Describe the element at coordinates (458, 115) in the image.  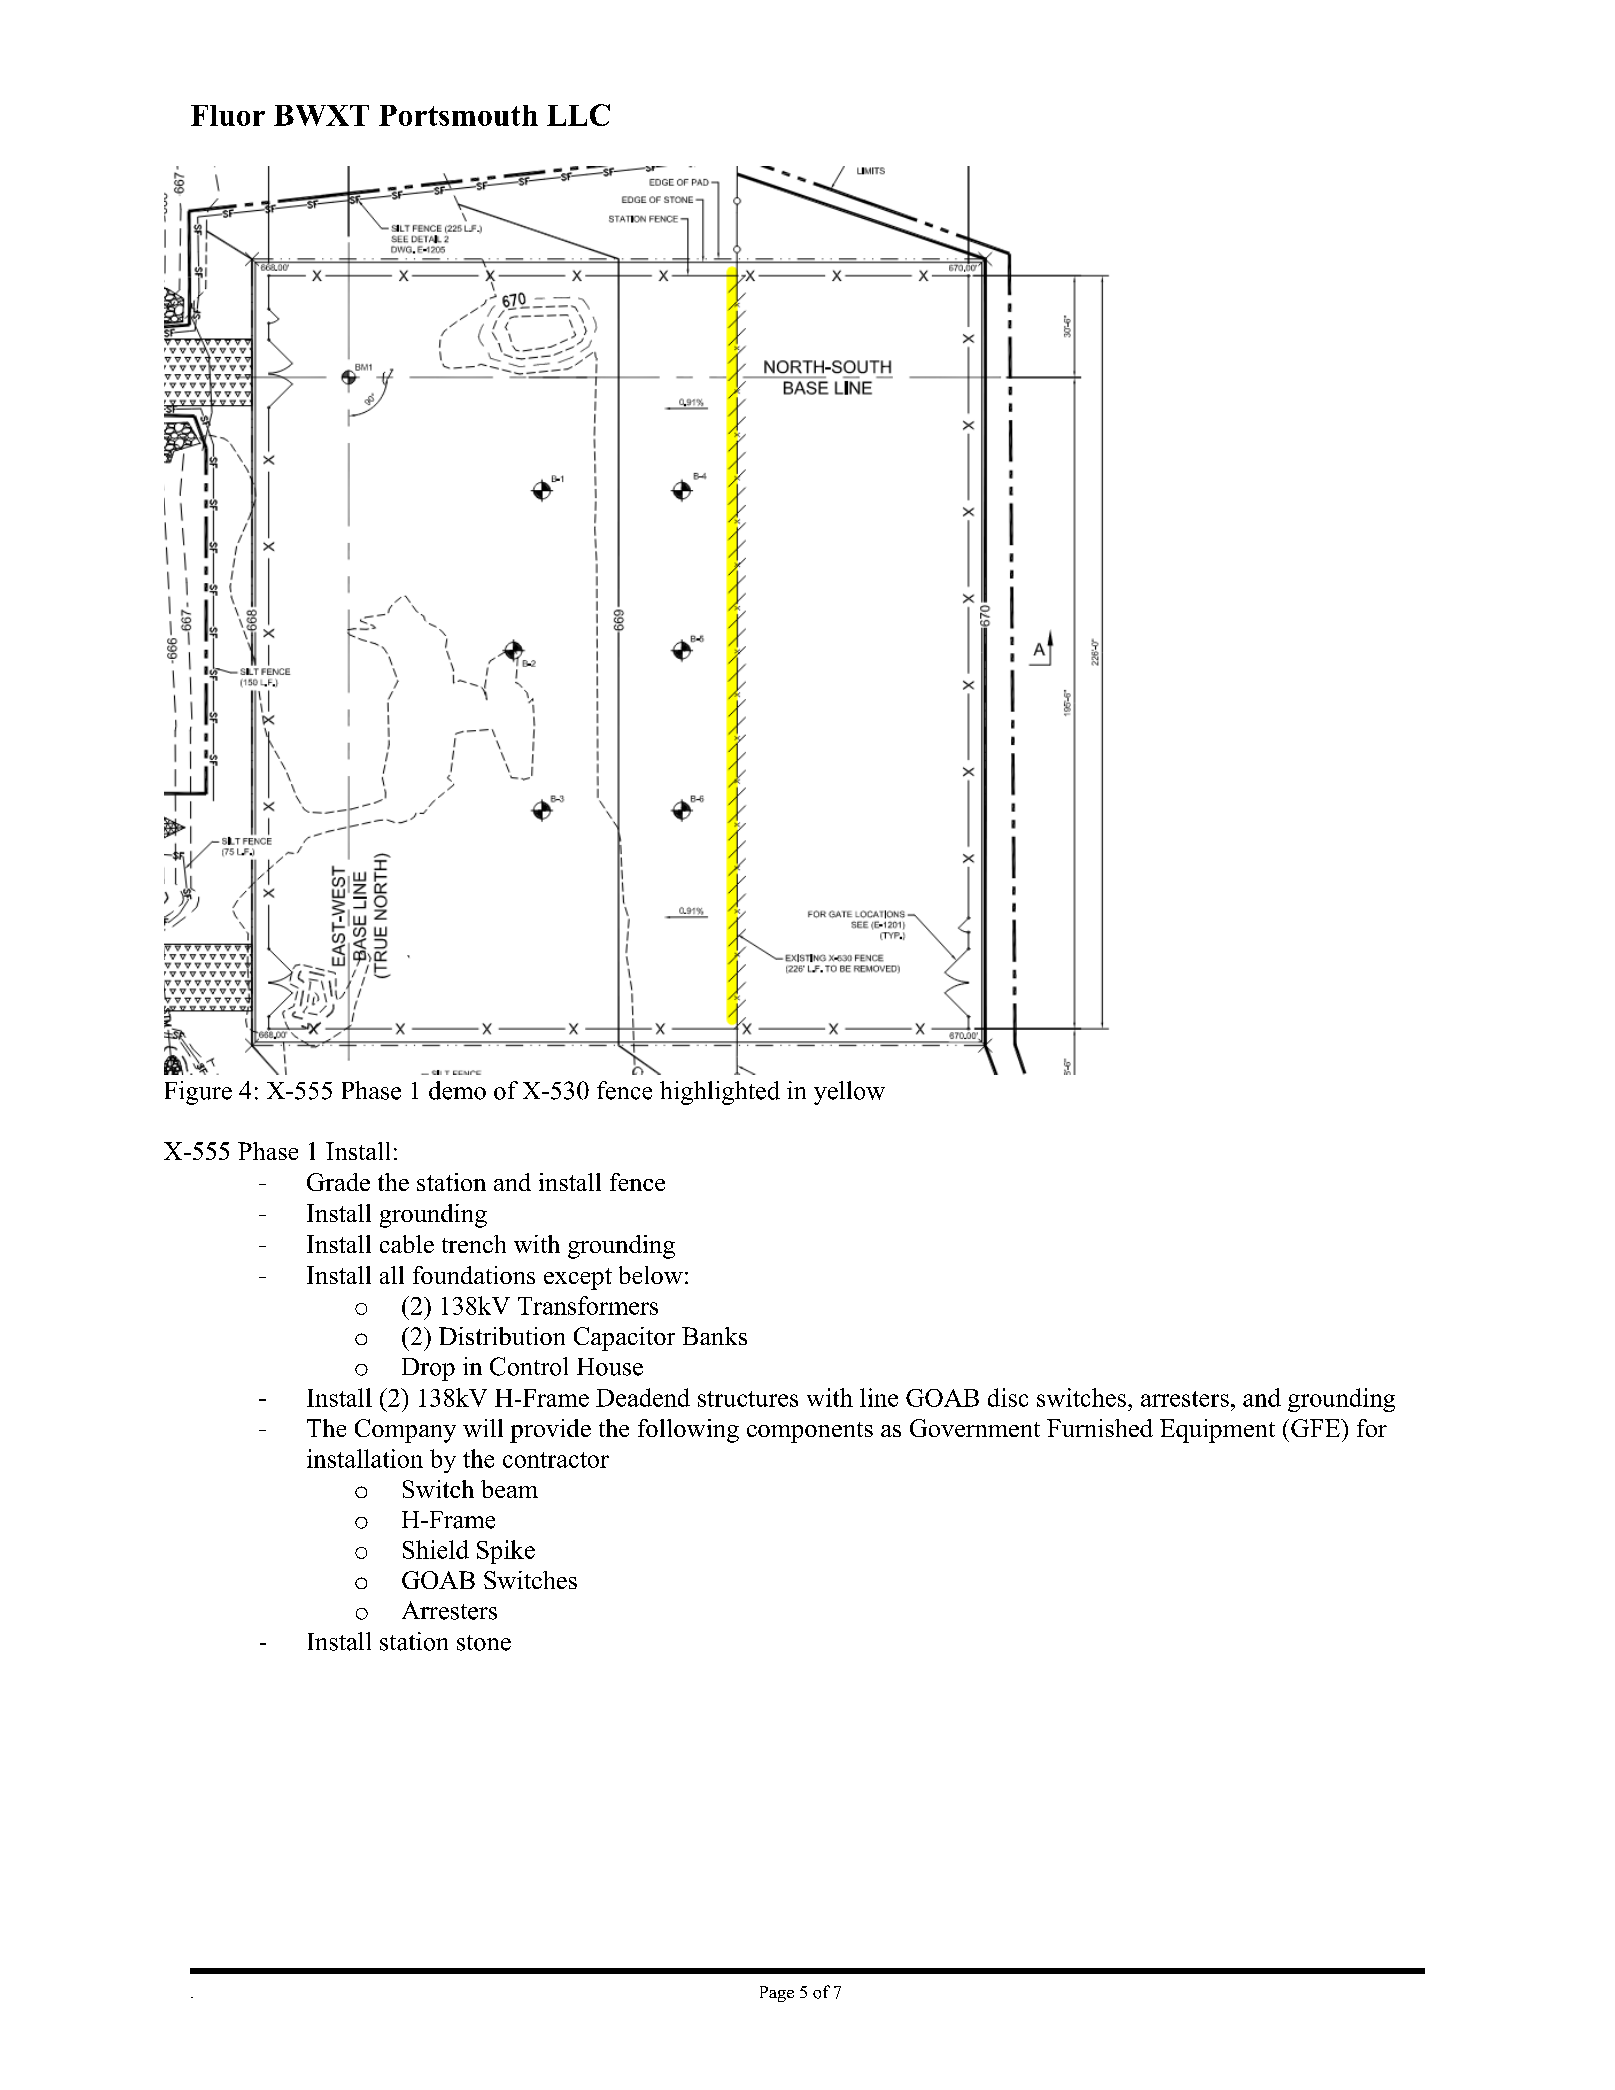
I see `Portsmouth` at that location.
